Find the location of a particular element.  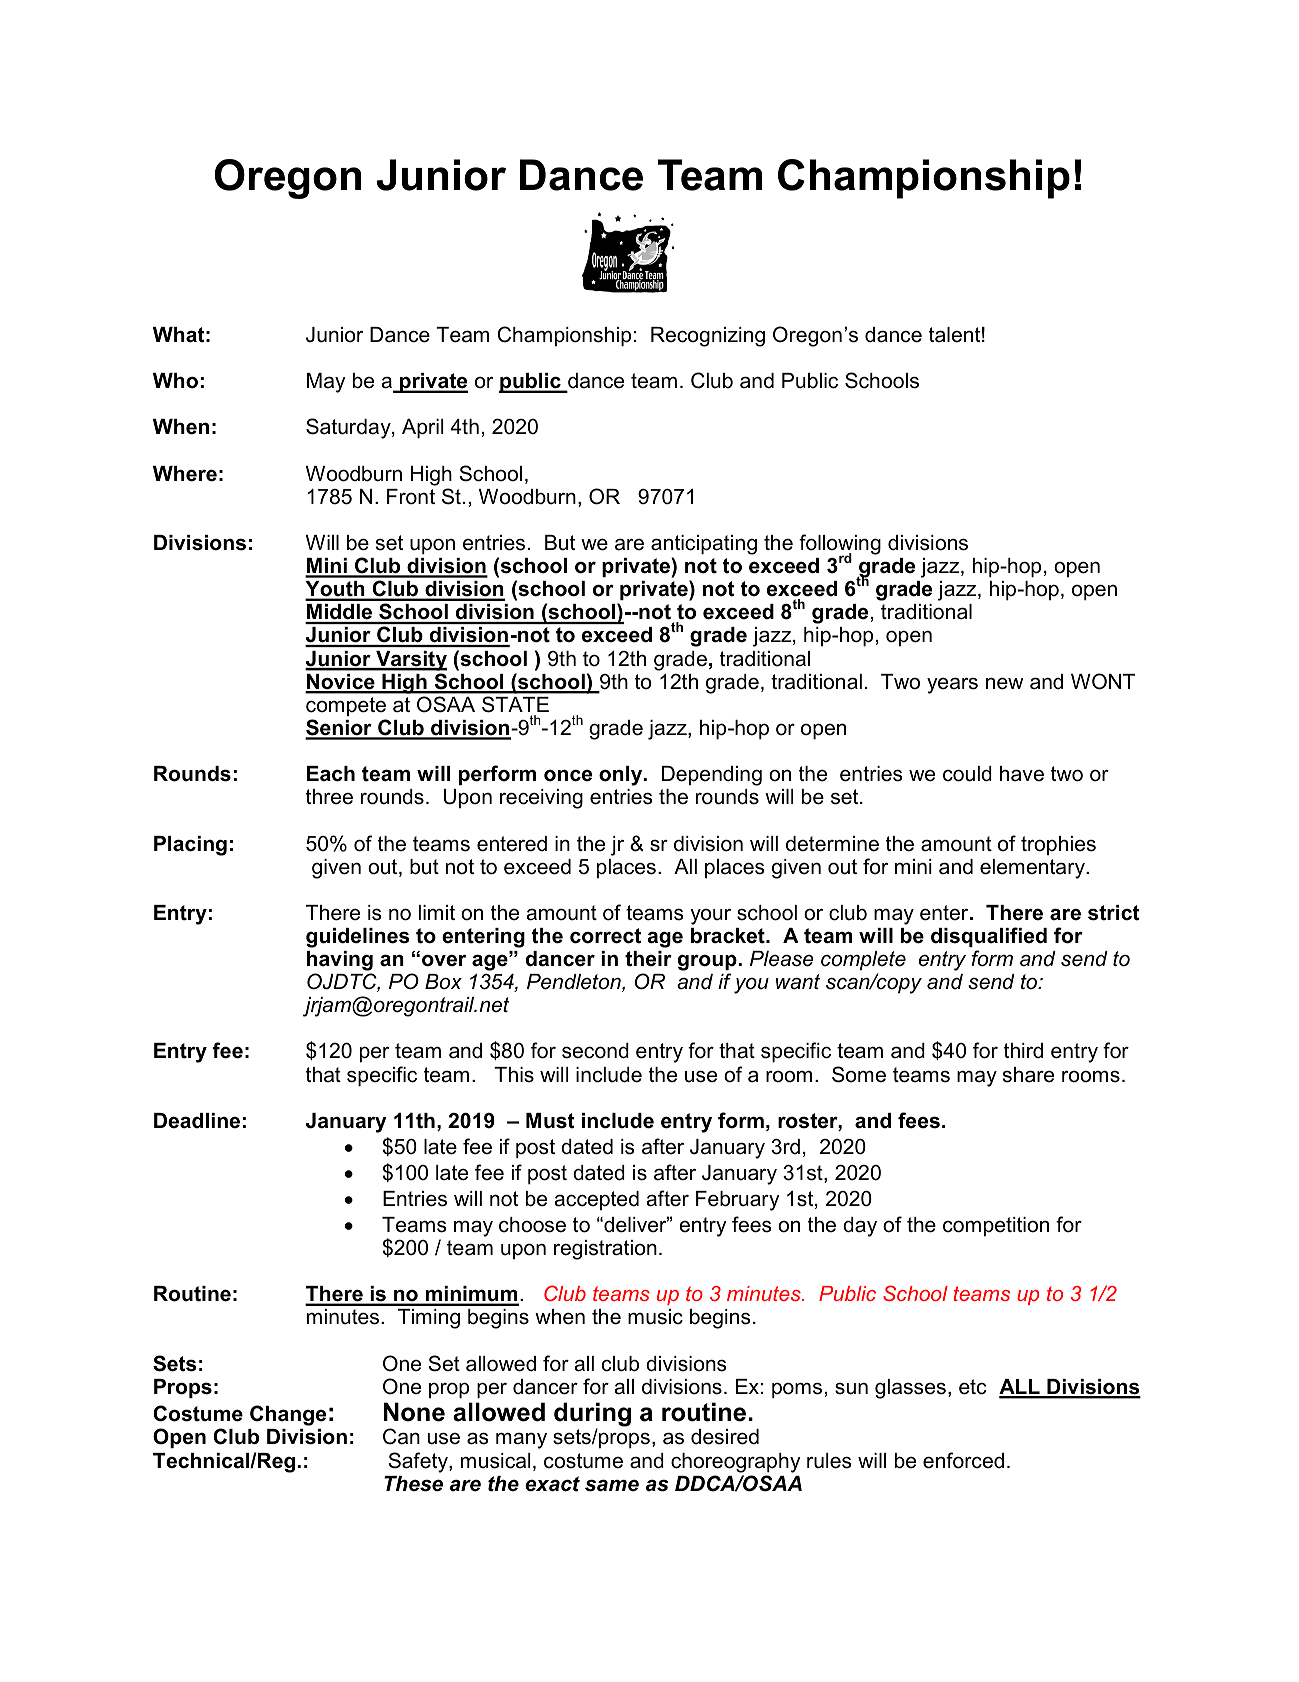

same is located at coordinates (612, 1485).
